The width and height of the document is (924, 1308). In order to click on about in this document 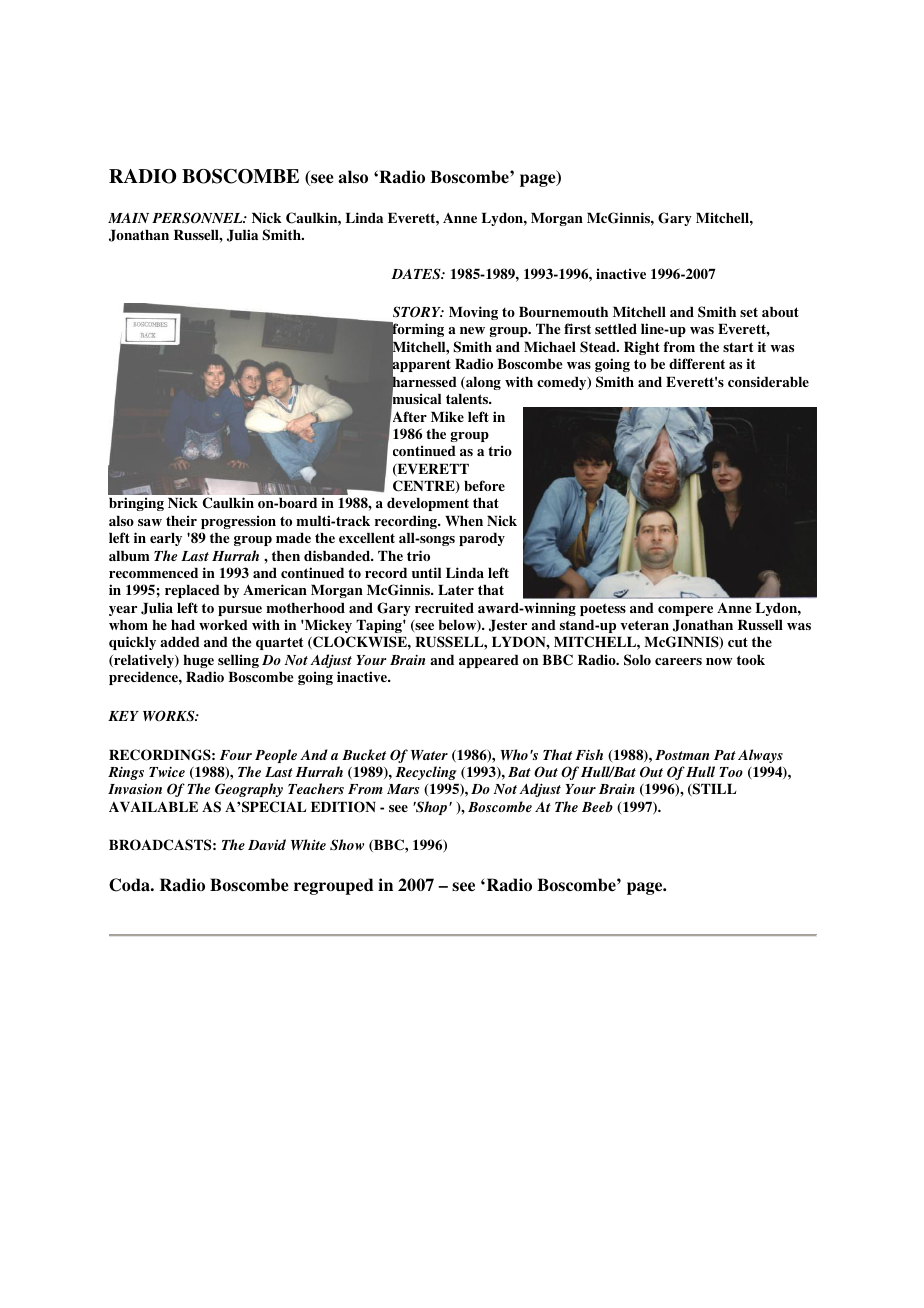, I will do `click(780, 312)`.
